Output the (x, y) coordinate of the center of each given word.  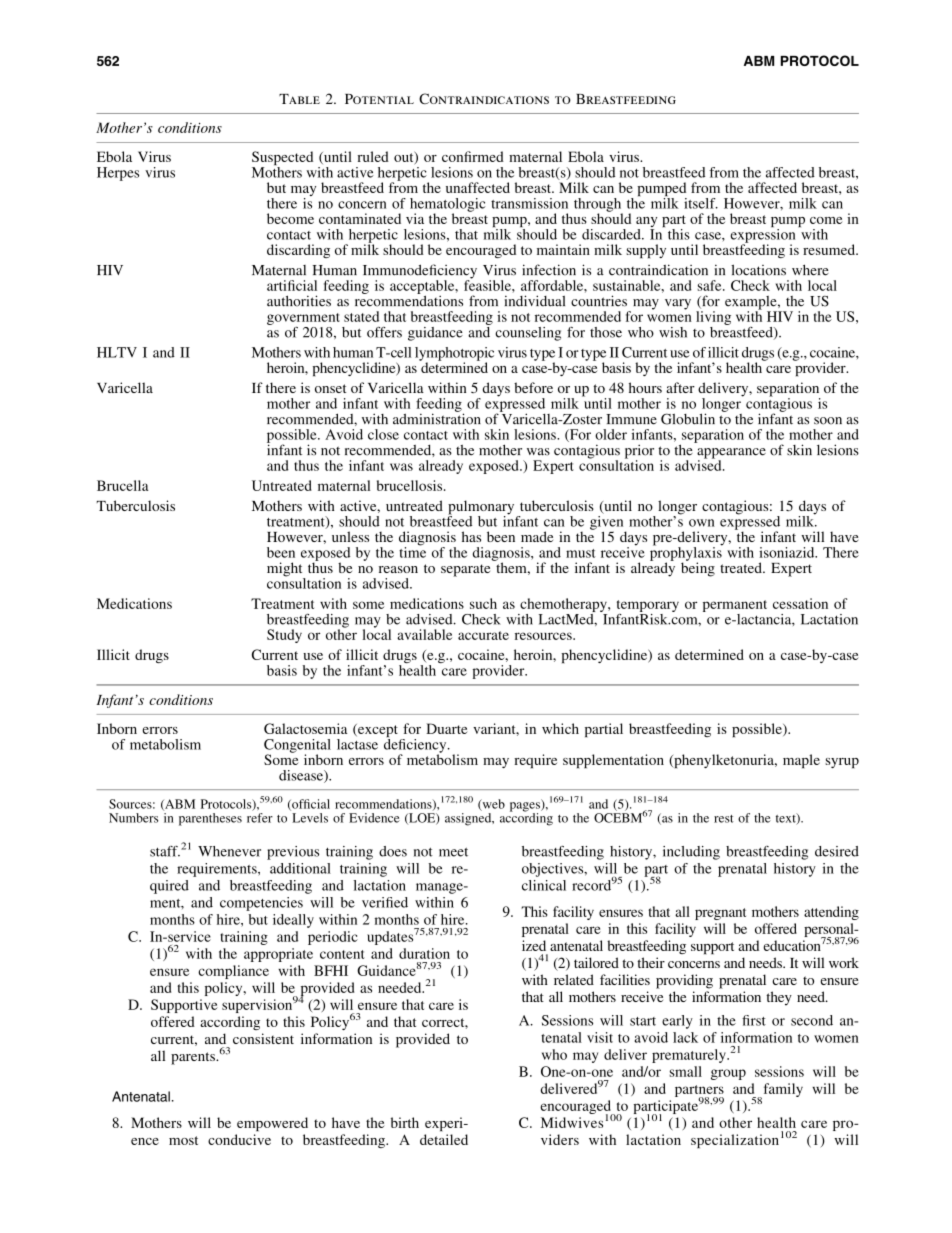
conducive (239, 1139)
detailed (444, 1139)
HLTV (117, 352)
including (691, 853)
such (483, 603)
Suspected (282, 159)
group (728, 1074)
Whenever (229, 851)
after (680, 387)
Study (284, 636)
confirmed (473, 156)
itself (701, 203)
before (533, 387)
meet (453, 852)
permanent (735, 606)
